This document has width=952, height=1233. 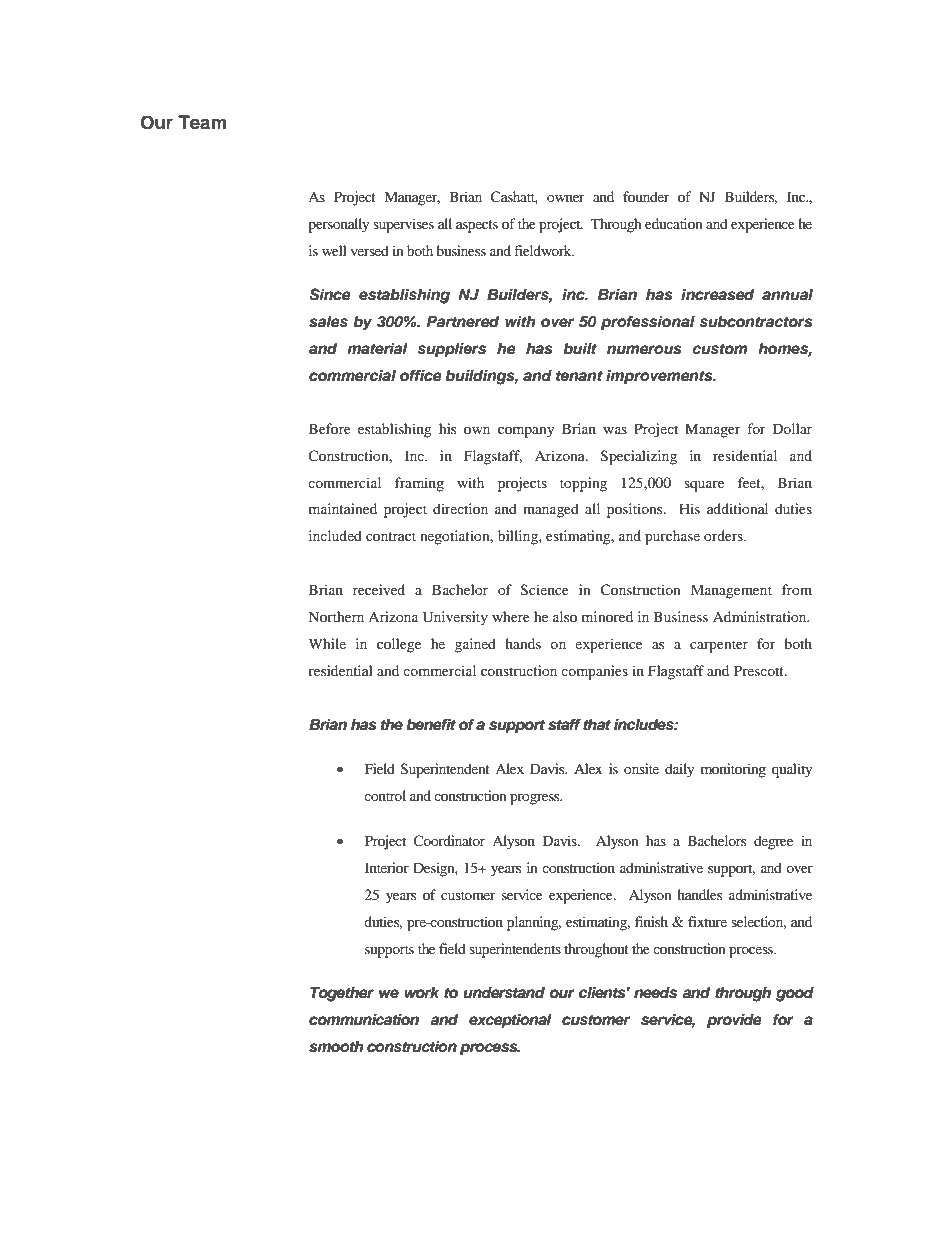 I want to click on Before, so click(x=330, y=428).
